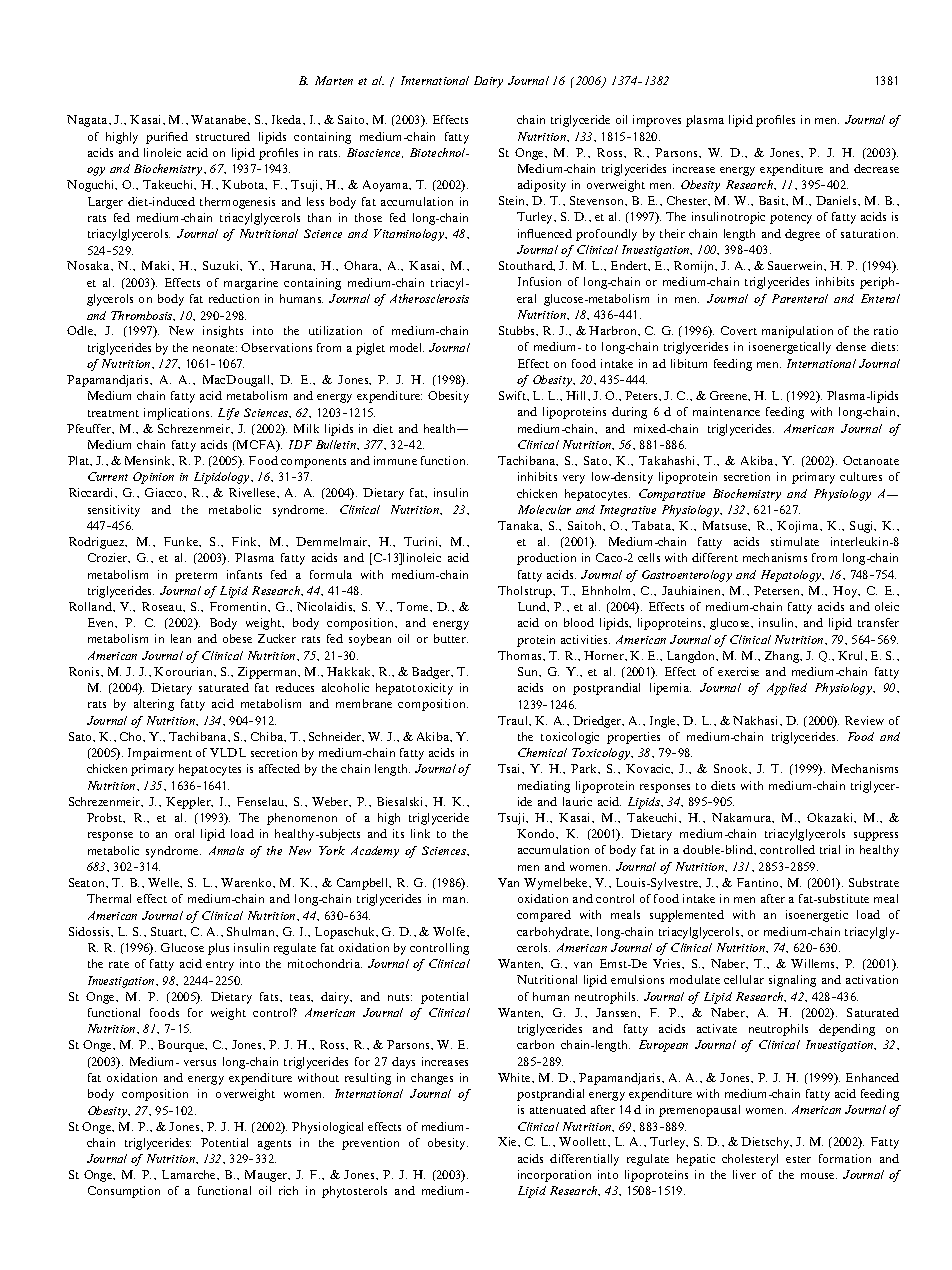  I want to click on Xie, so click(508, 1141).
